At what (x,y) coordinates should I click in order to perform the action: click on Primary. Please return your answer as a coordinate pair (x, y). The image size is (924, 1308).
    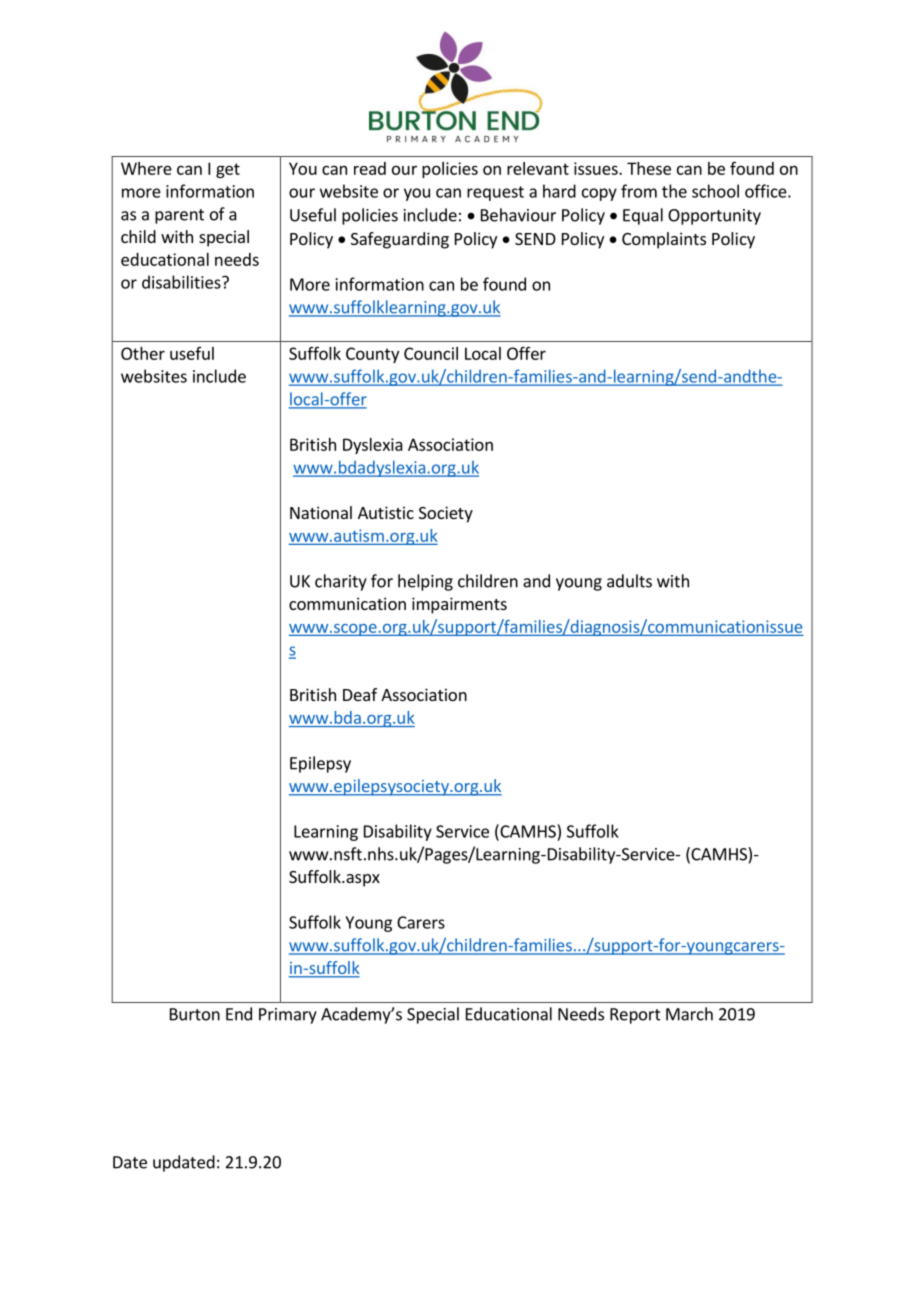
    Looking at the image, I should click on (288, 1016).
